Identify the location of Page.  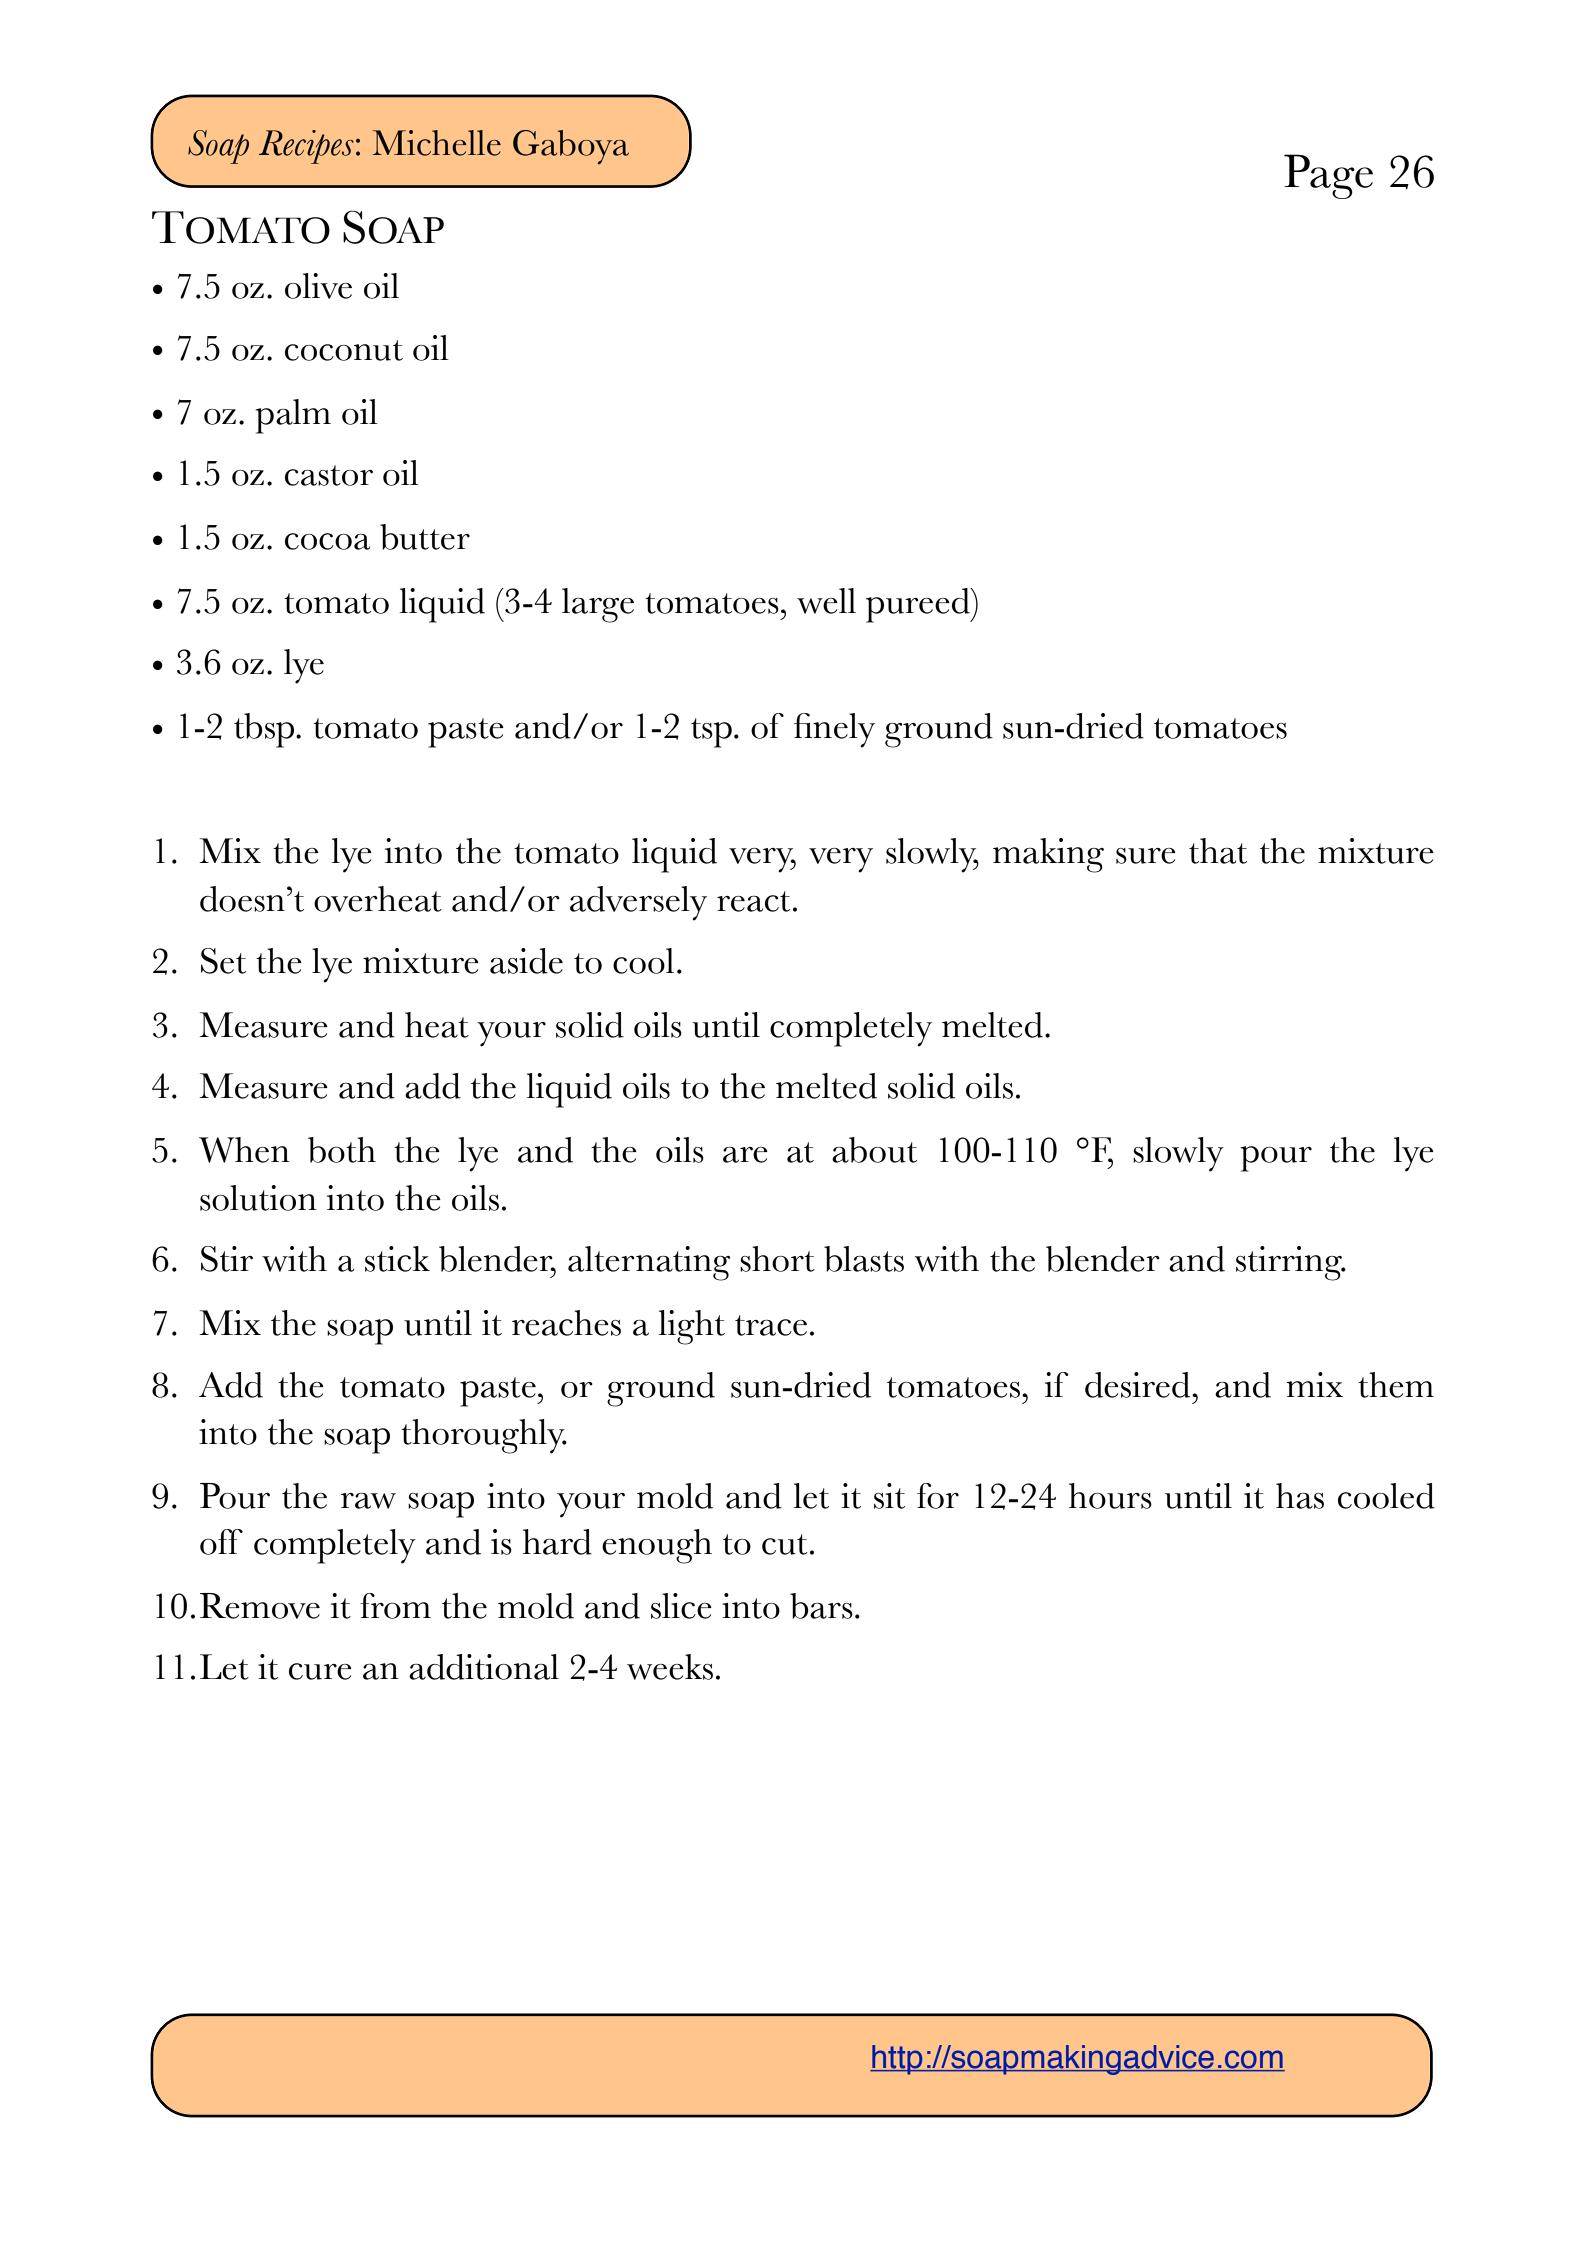
(1328, 176).
